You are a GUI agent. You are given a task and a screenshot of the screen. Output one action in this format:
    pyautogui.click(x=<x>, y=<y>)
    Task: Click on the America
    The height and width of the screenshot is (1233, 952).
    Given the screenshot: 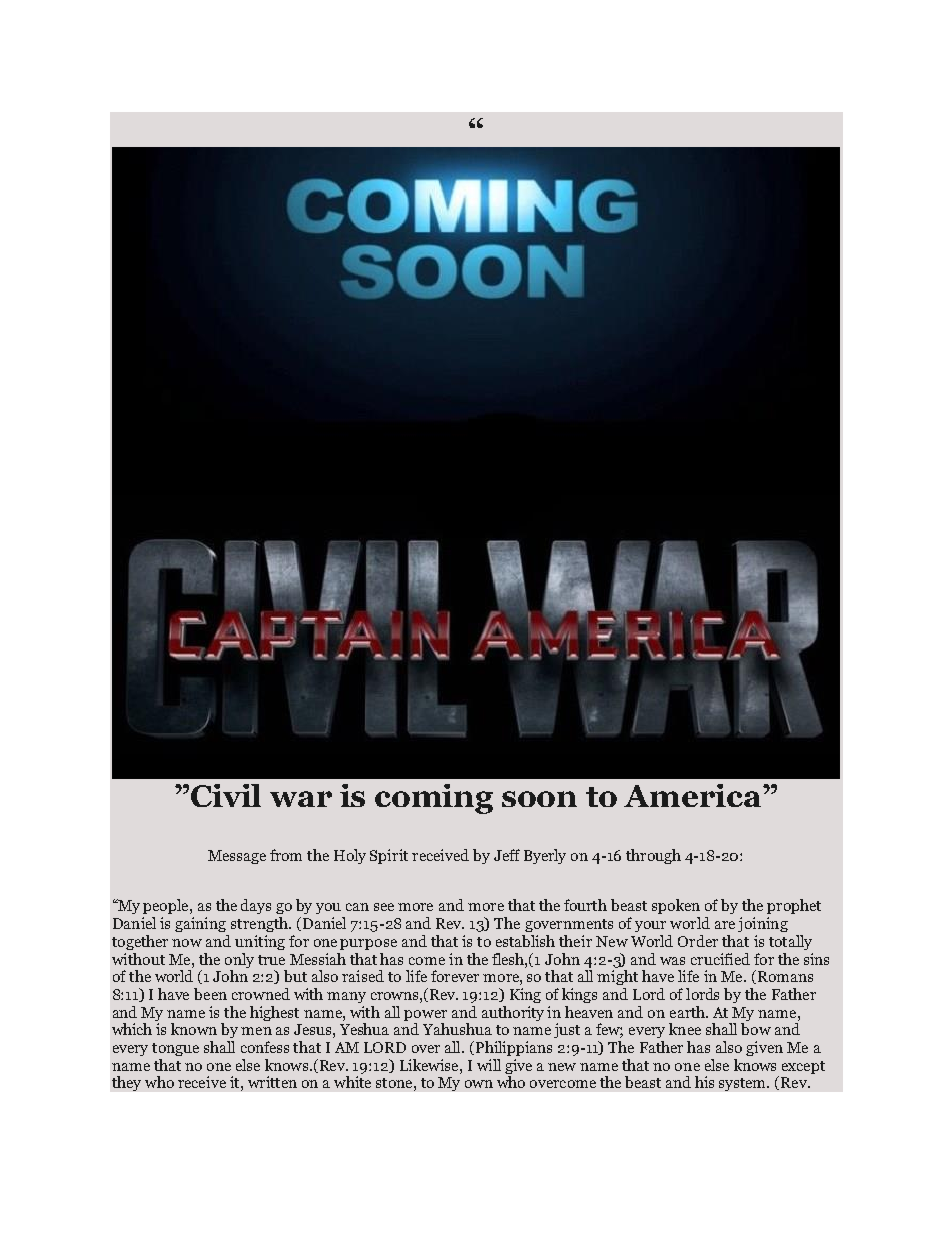 What is the action you would take?
    pyautogui.click(x=694, y=795)
